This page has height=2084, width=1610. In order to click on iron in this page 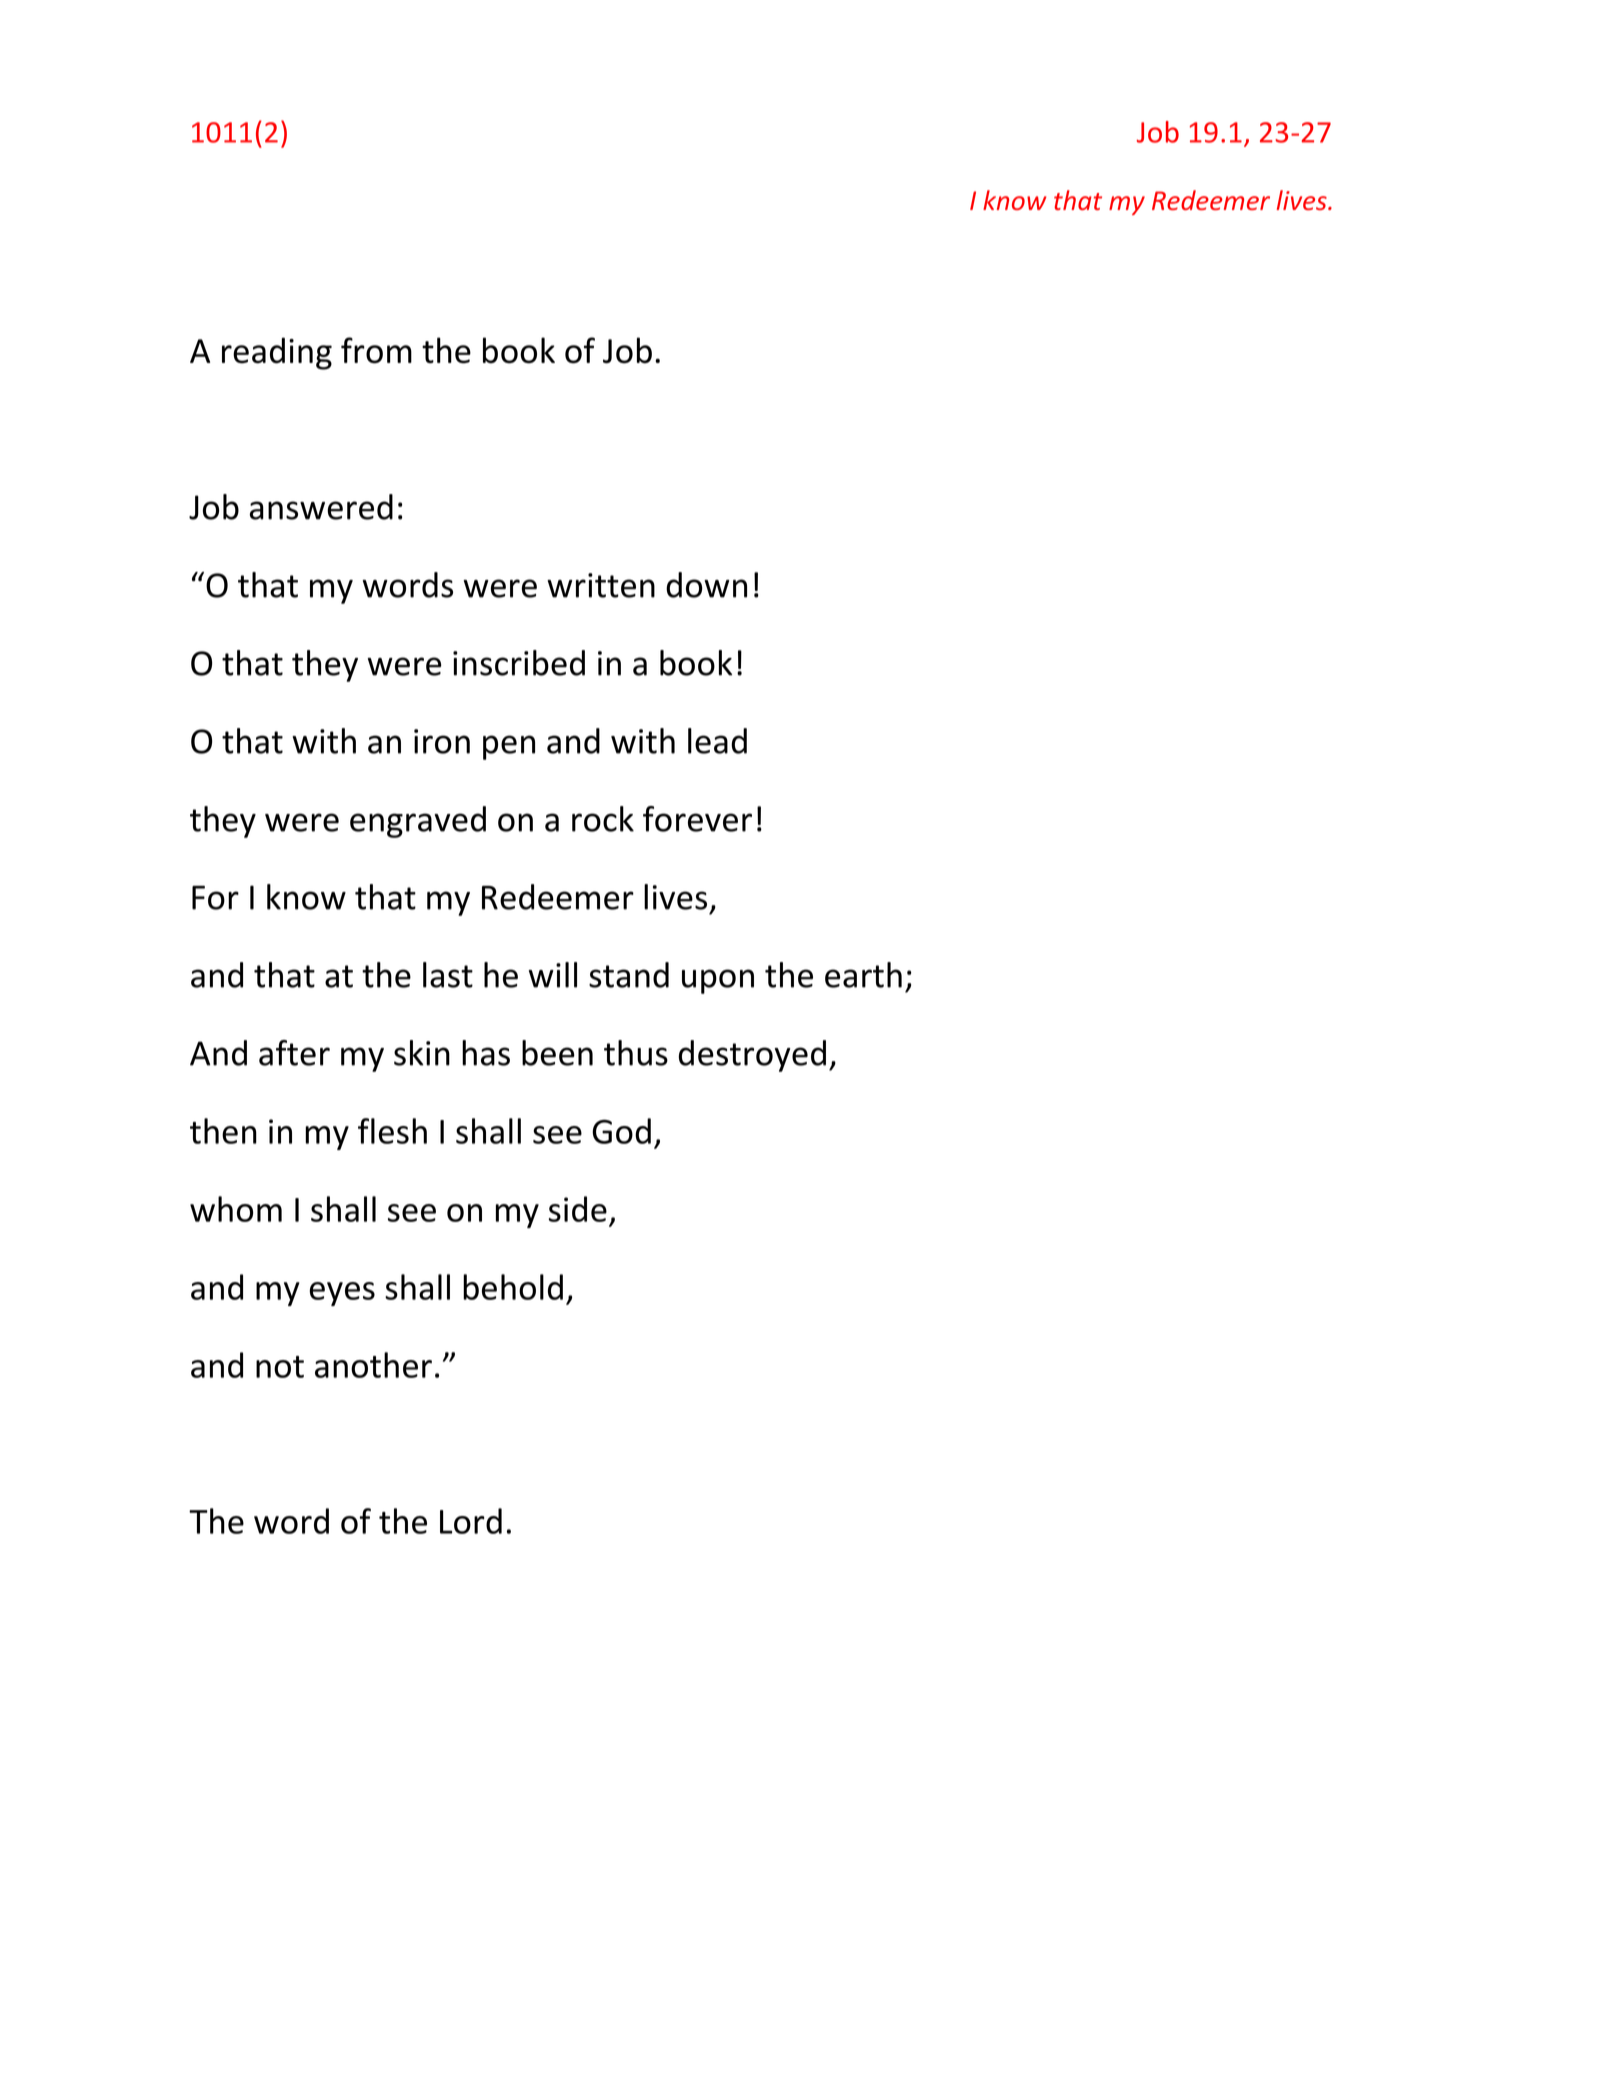, I will do `click(442, 741)`.
